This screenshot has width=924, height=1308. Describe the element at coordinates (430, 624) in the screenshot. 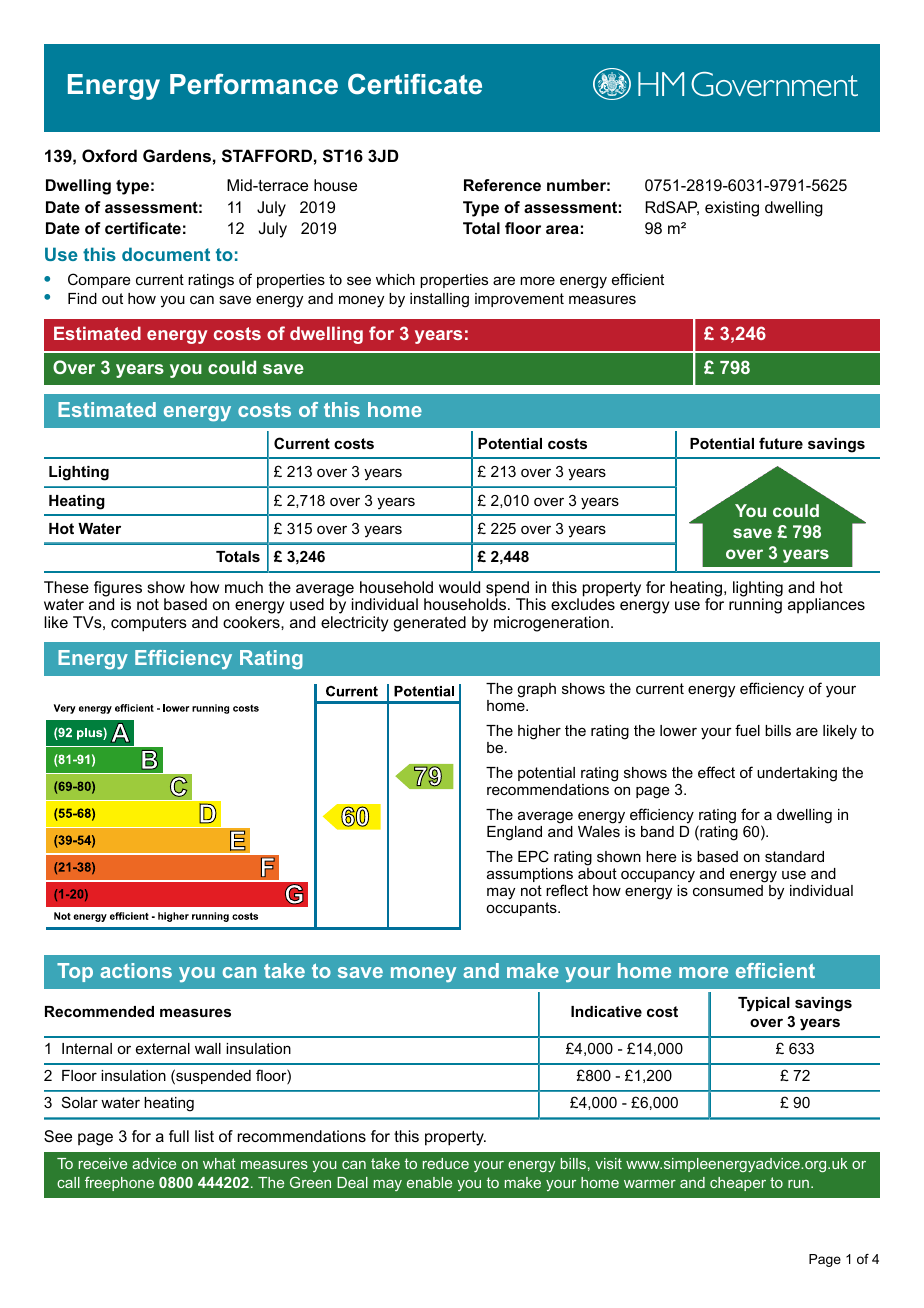

I see `generated` at that location.
